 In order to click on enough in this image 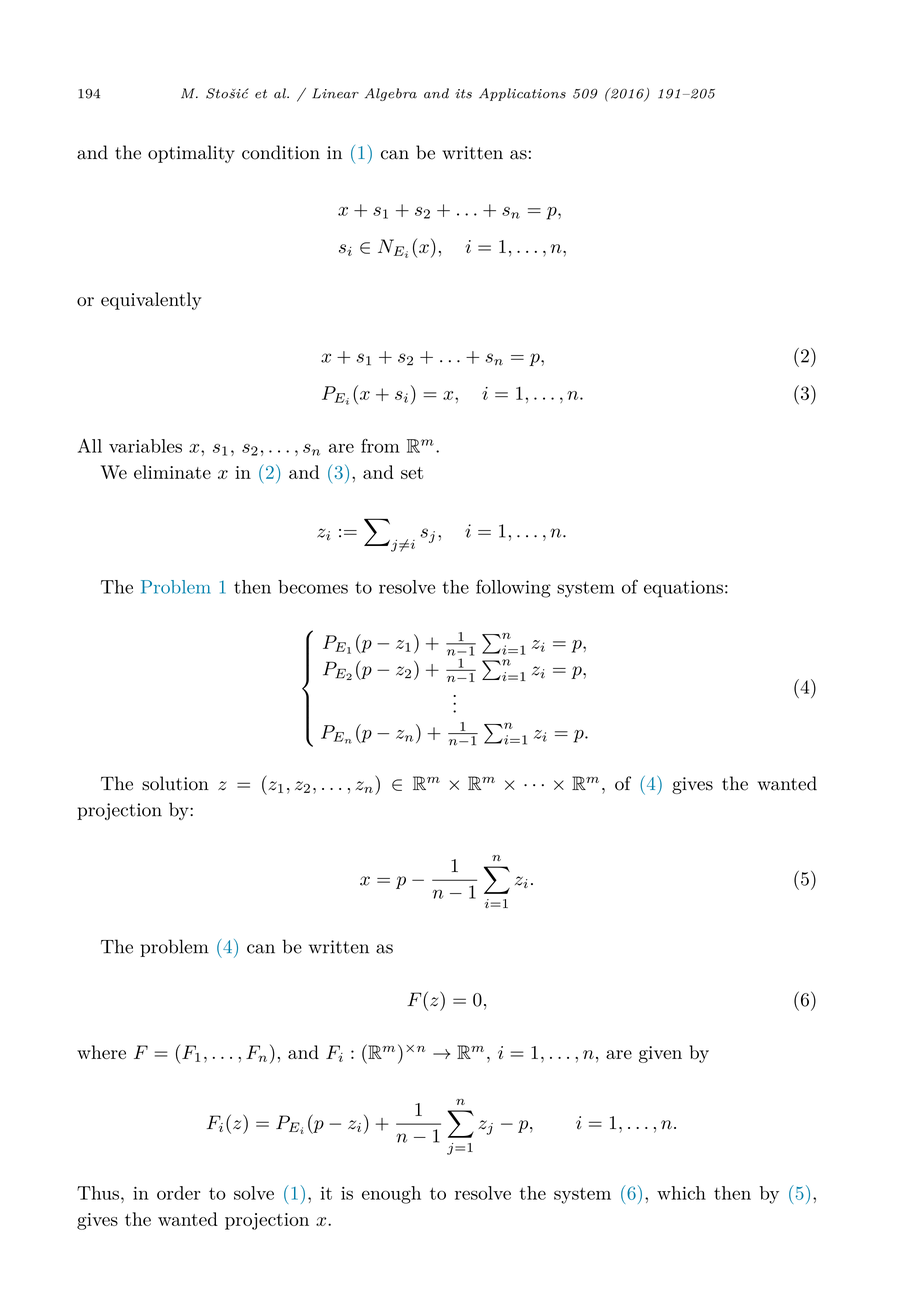, I will do `click(391, 1195)`.
